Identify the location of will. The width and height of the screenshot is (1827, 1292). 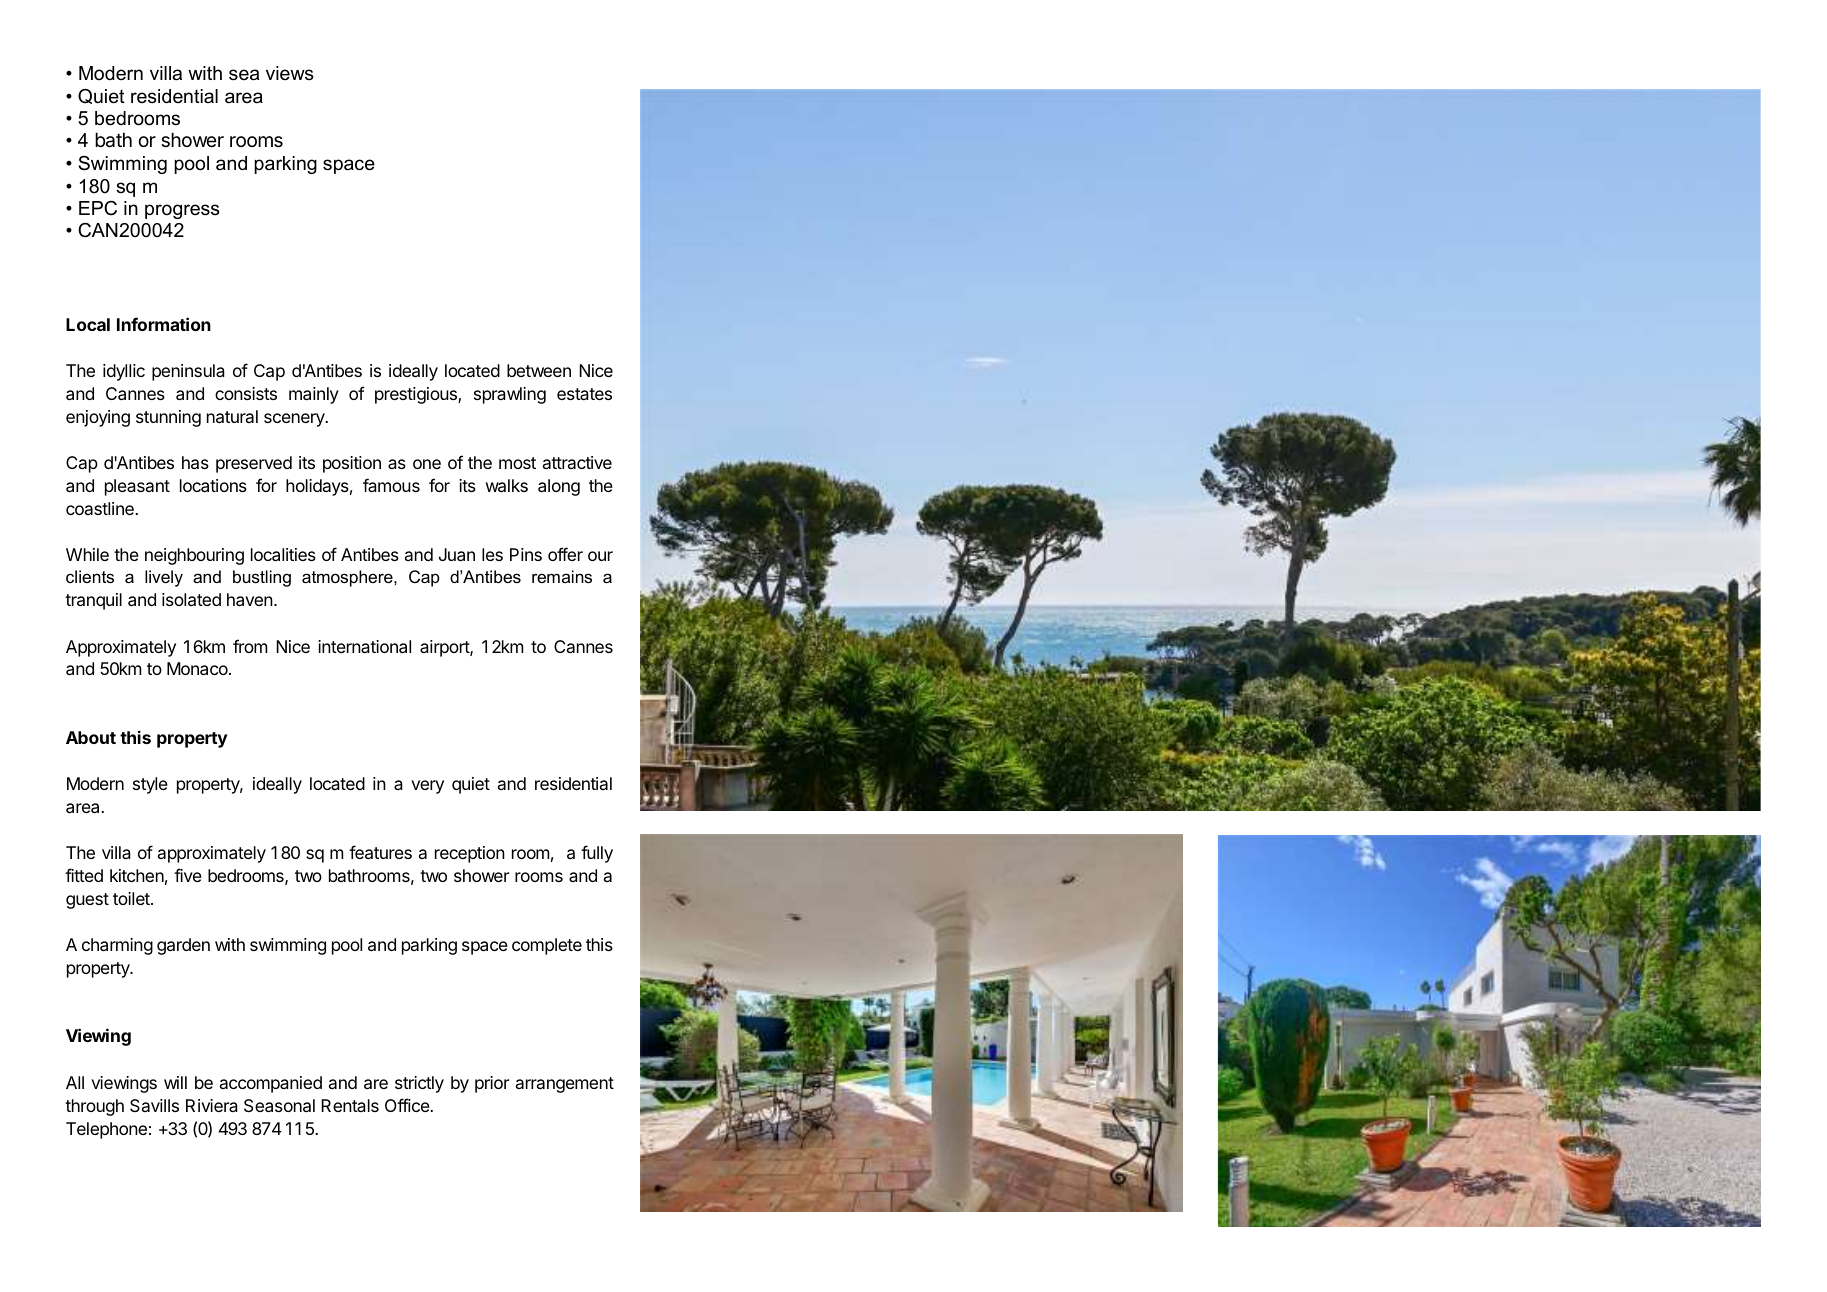
(175, 1082).
